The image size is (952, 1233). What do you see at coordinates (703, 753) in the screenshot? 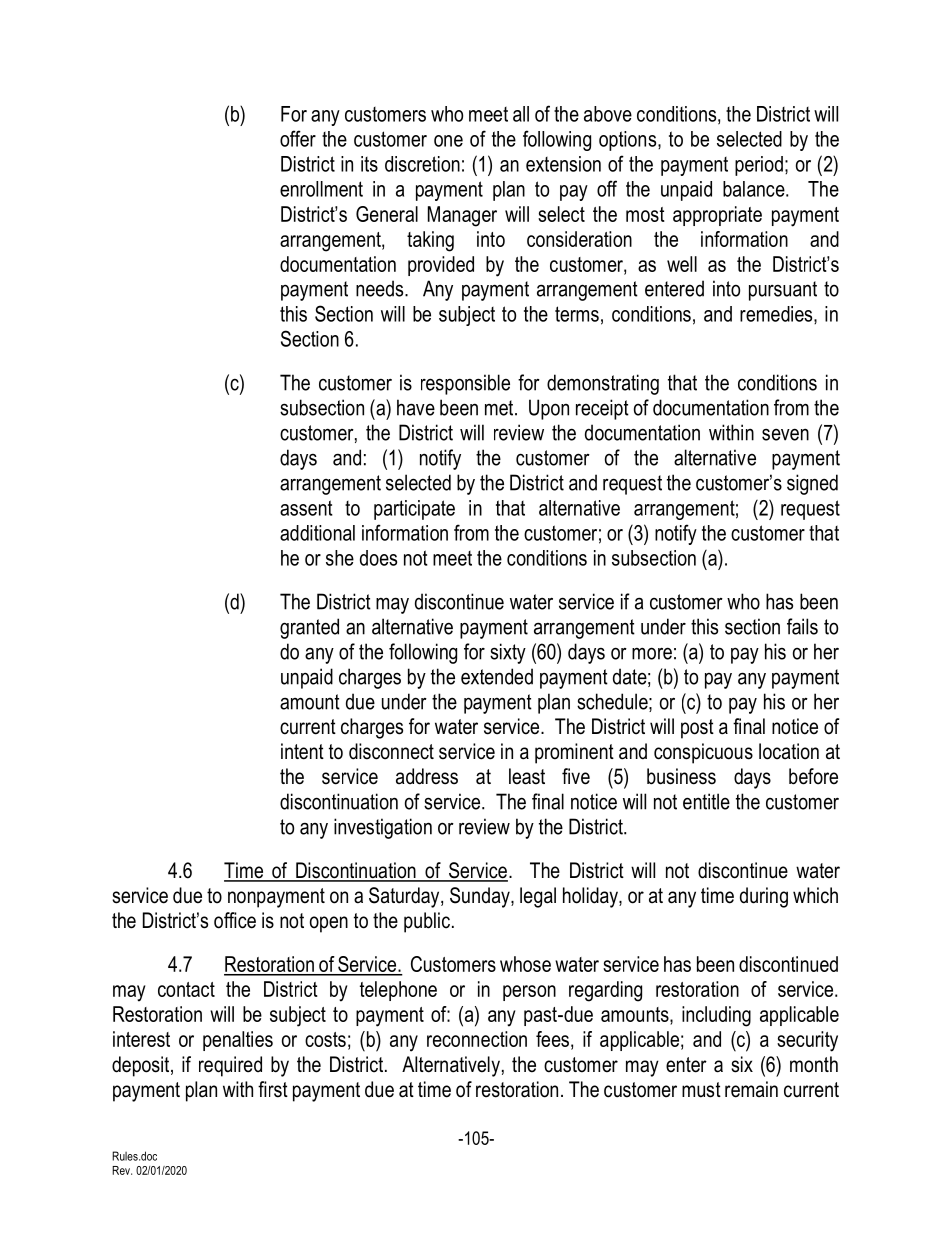
I see `conspicuous` at bounding box center [703, 753].
